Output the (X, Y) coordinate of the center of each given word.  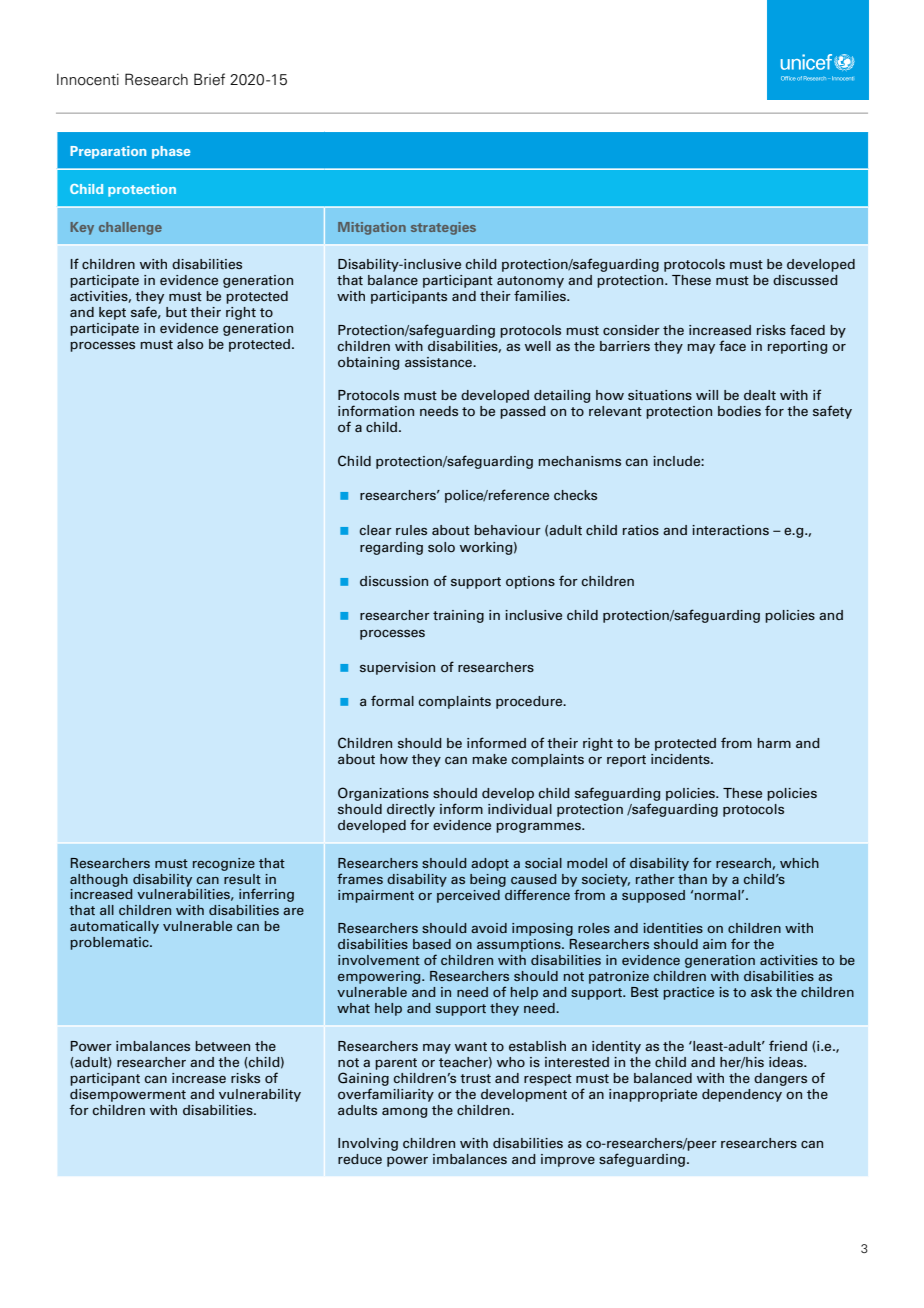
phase (171, 152)
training (458, 616)
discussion (394, 581)
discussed (805, 280)
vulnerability (260, 1095)
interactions (730, 530)
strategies (443, 228)
